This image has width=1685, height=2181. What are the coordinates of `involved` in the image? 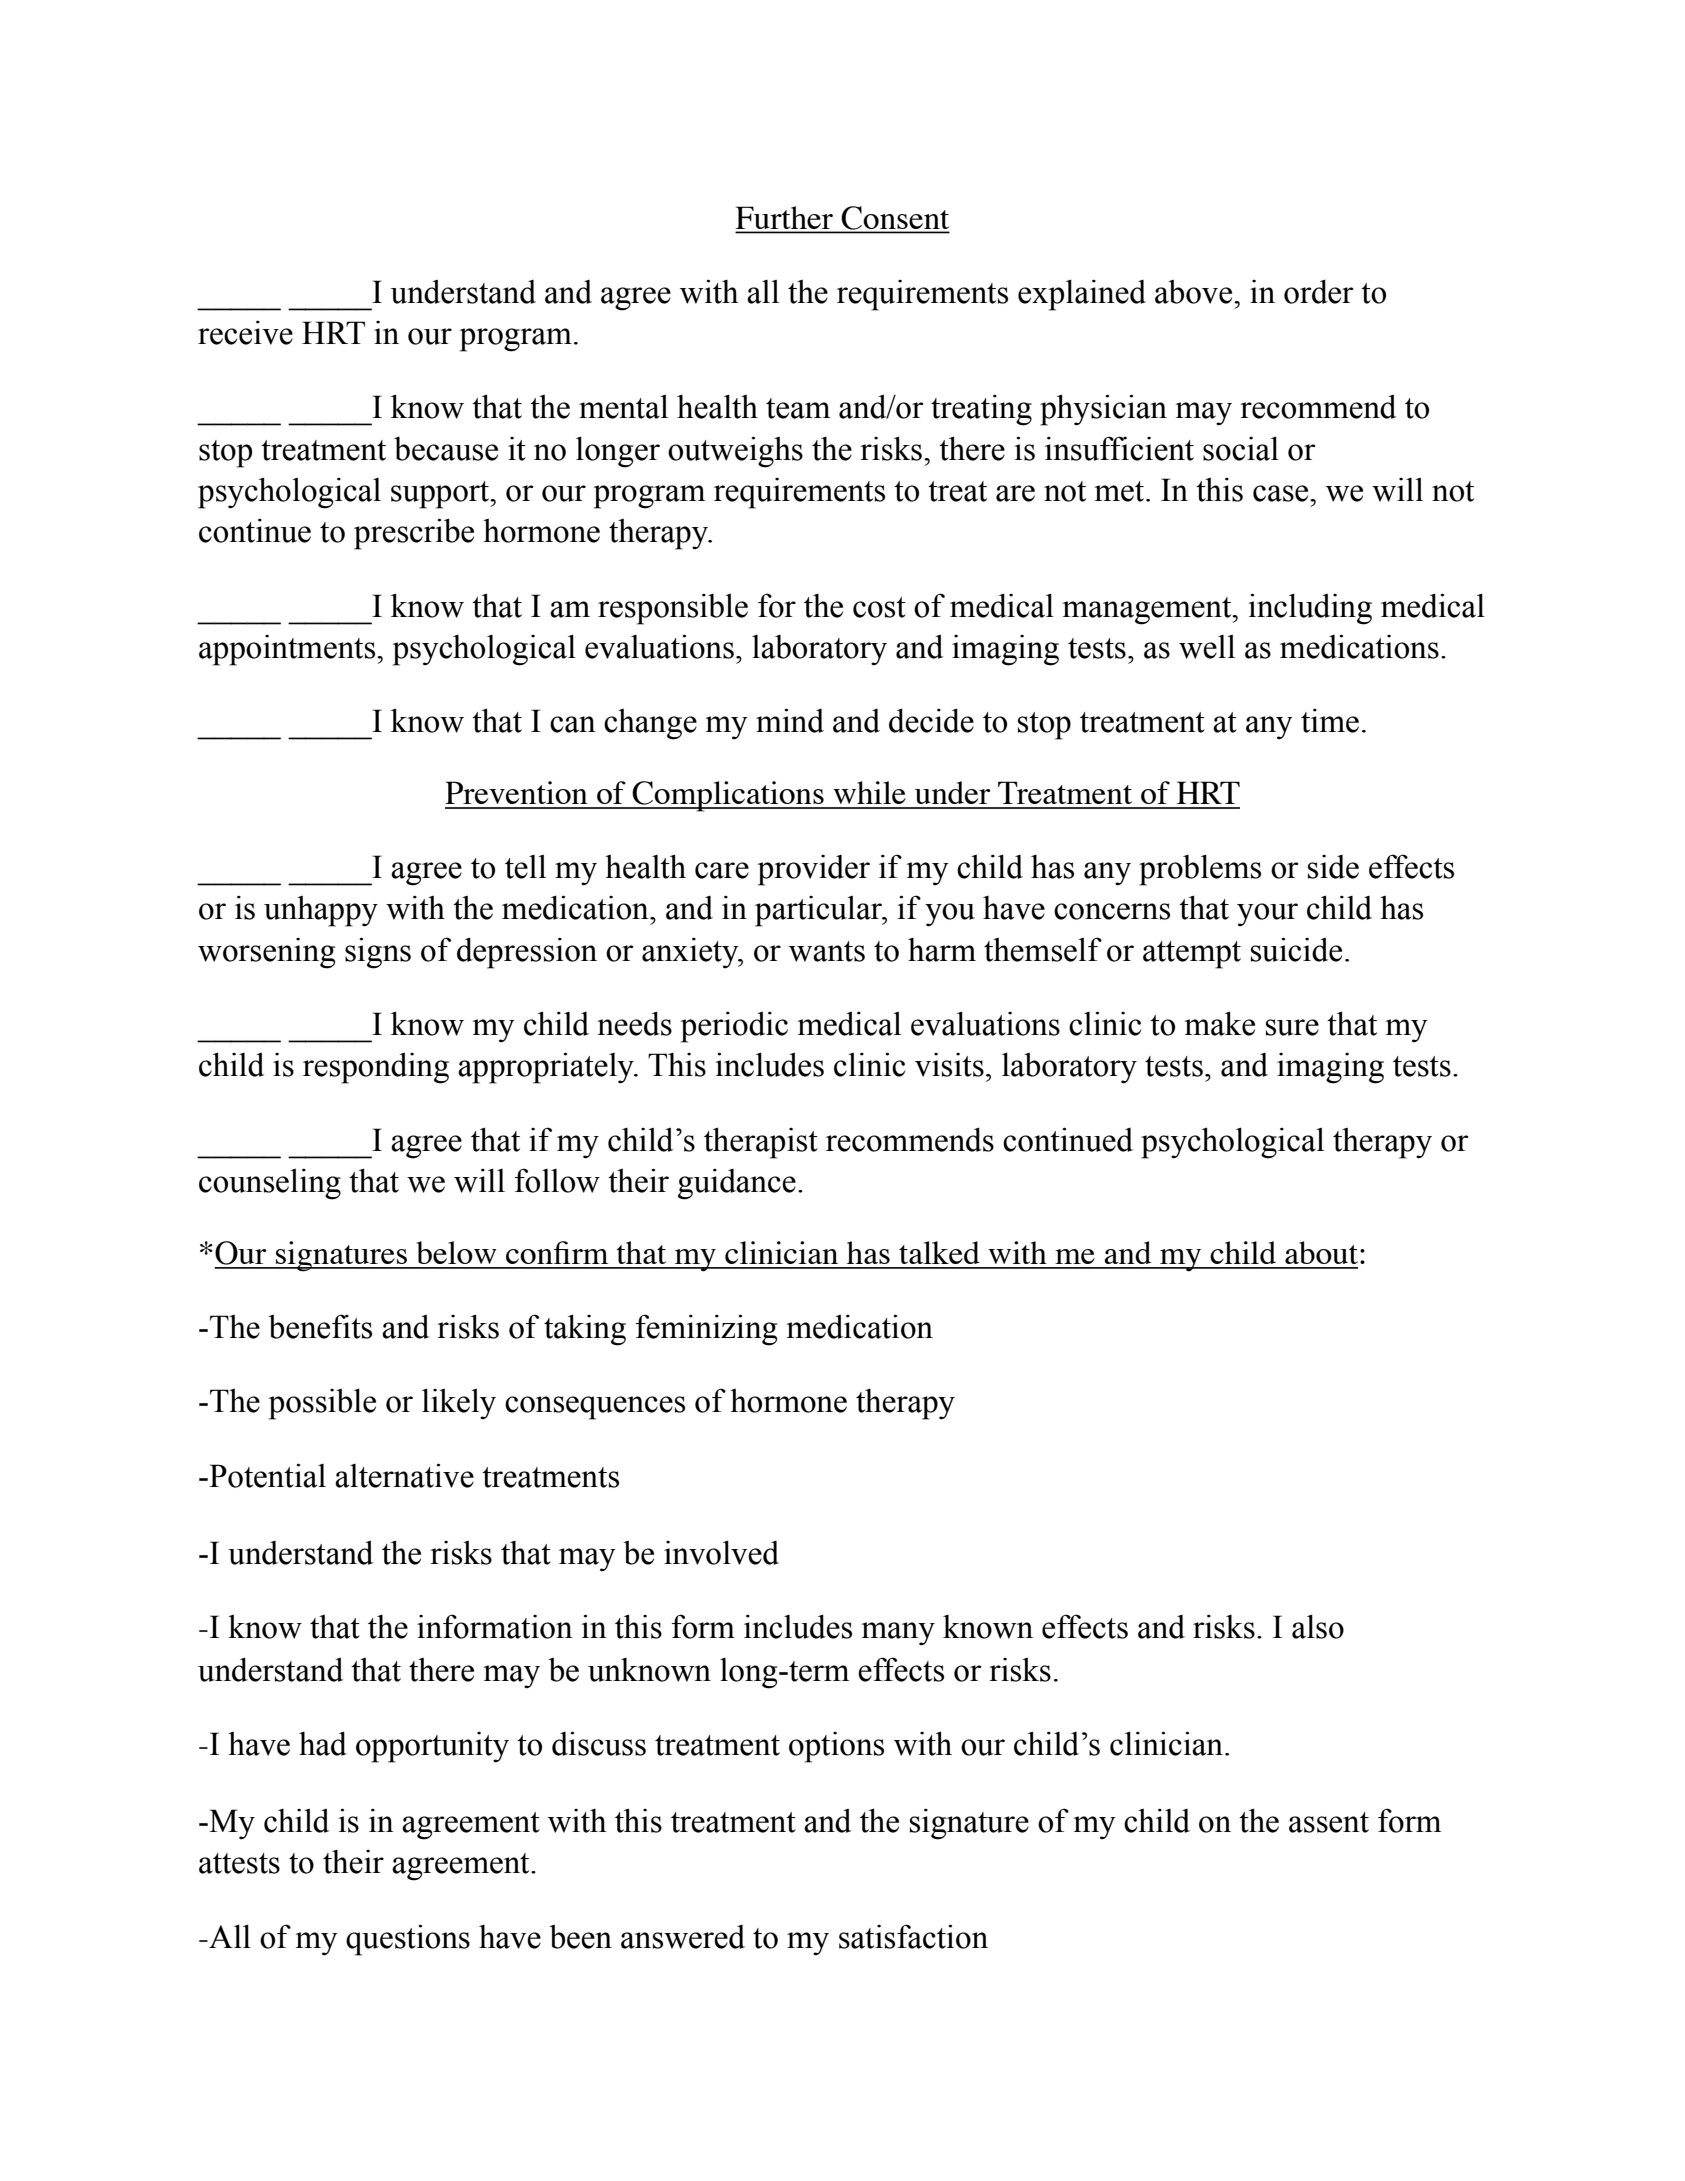 It's located at (721, 1552).
